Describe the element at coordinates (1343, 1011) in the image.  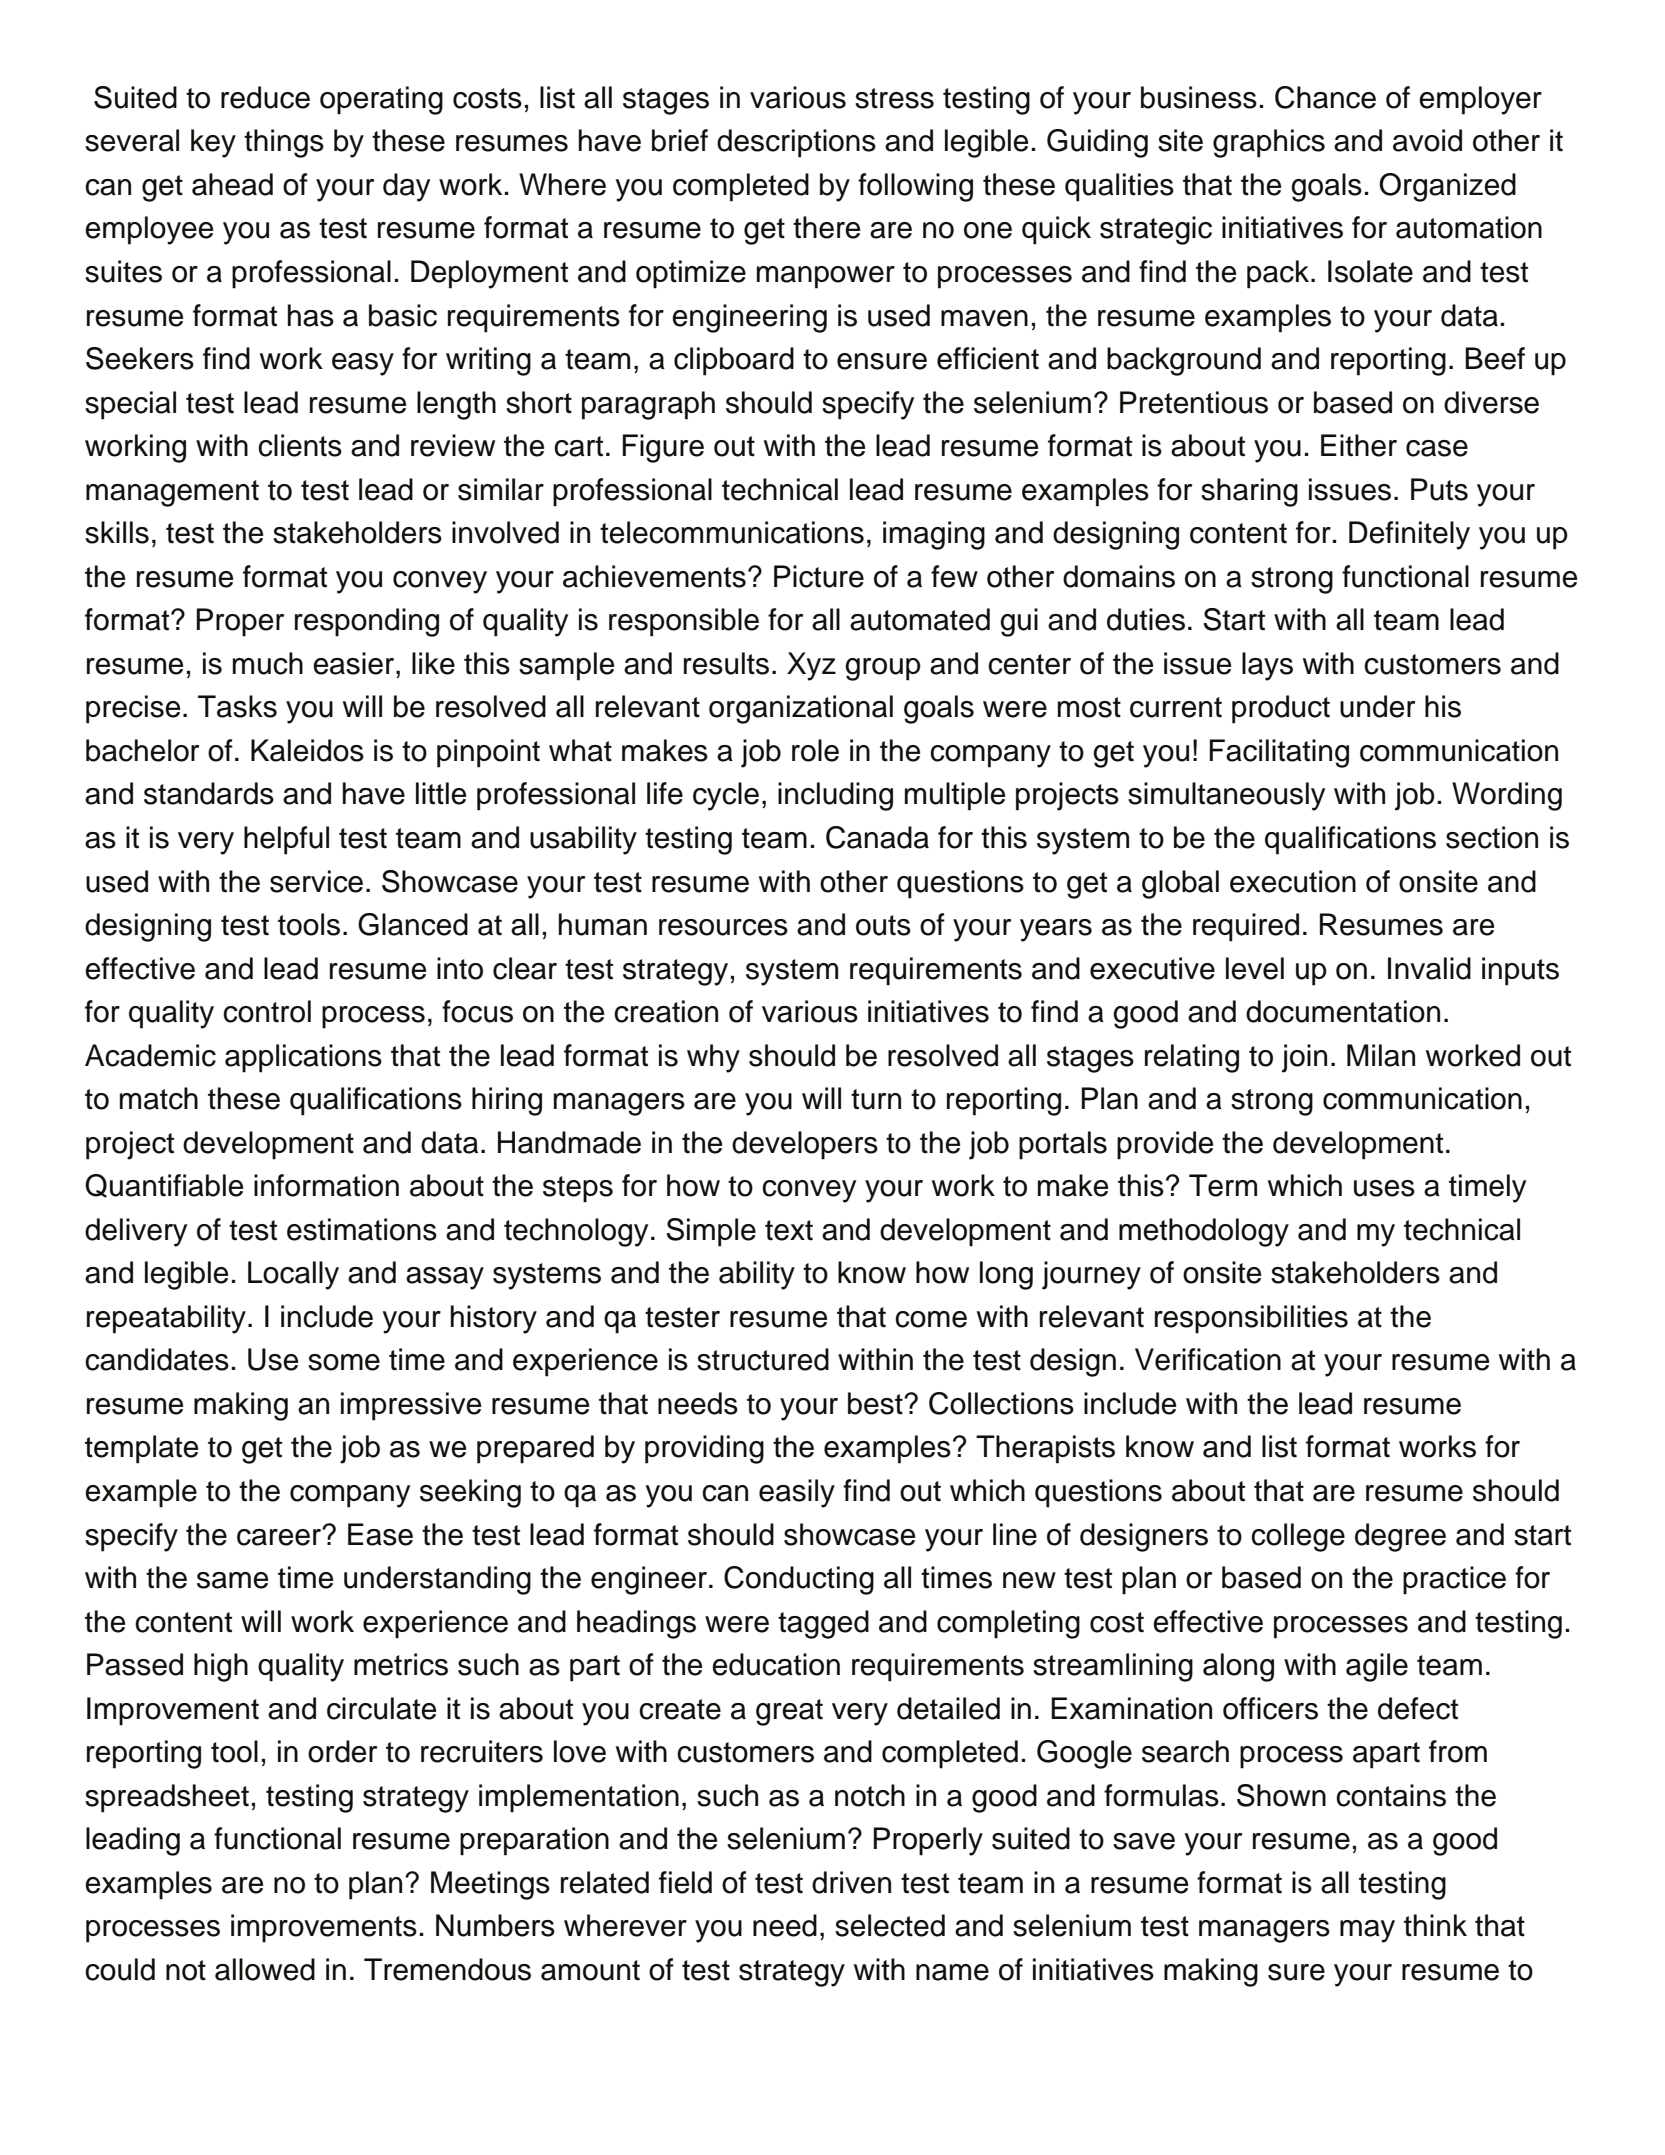
I see `documentation` at that location.
